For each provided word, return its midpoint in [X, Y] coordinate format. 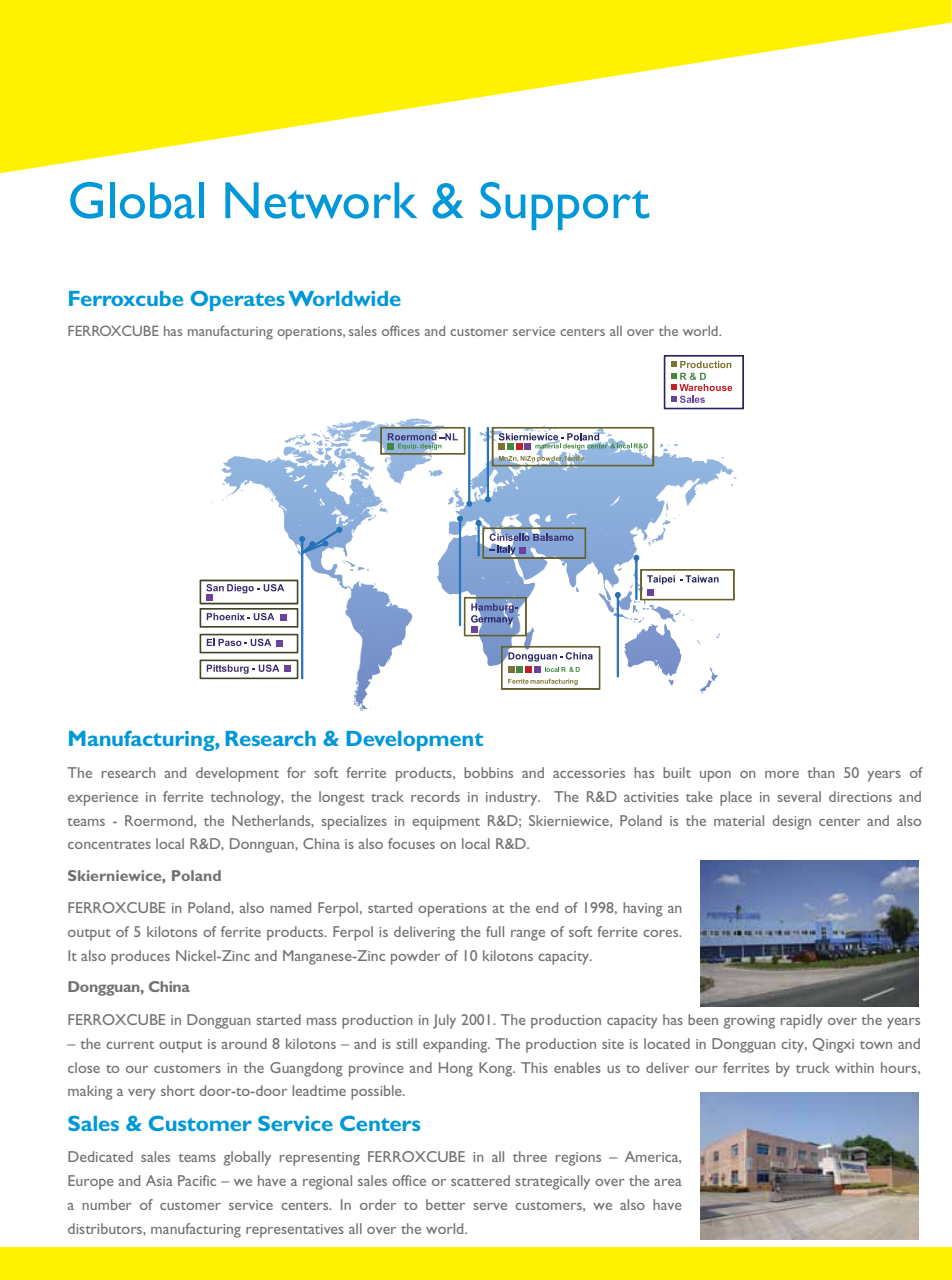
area [668, 1182]
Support [564, 206]
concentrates [109, 845]
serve [490, 1206]
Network [321, 200]
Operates [238, 300]
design [791, 822]
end [547, 907]
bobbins [488, 772]
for [296, 772]
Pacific [197, 1180]
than [821, 772]
